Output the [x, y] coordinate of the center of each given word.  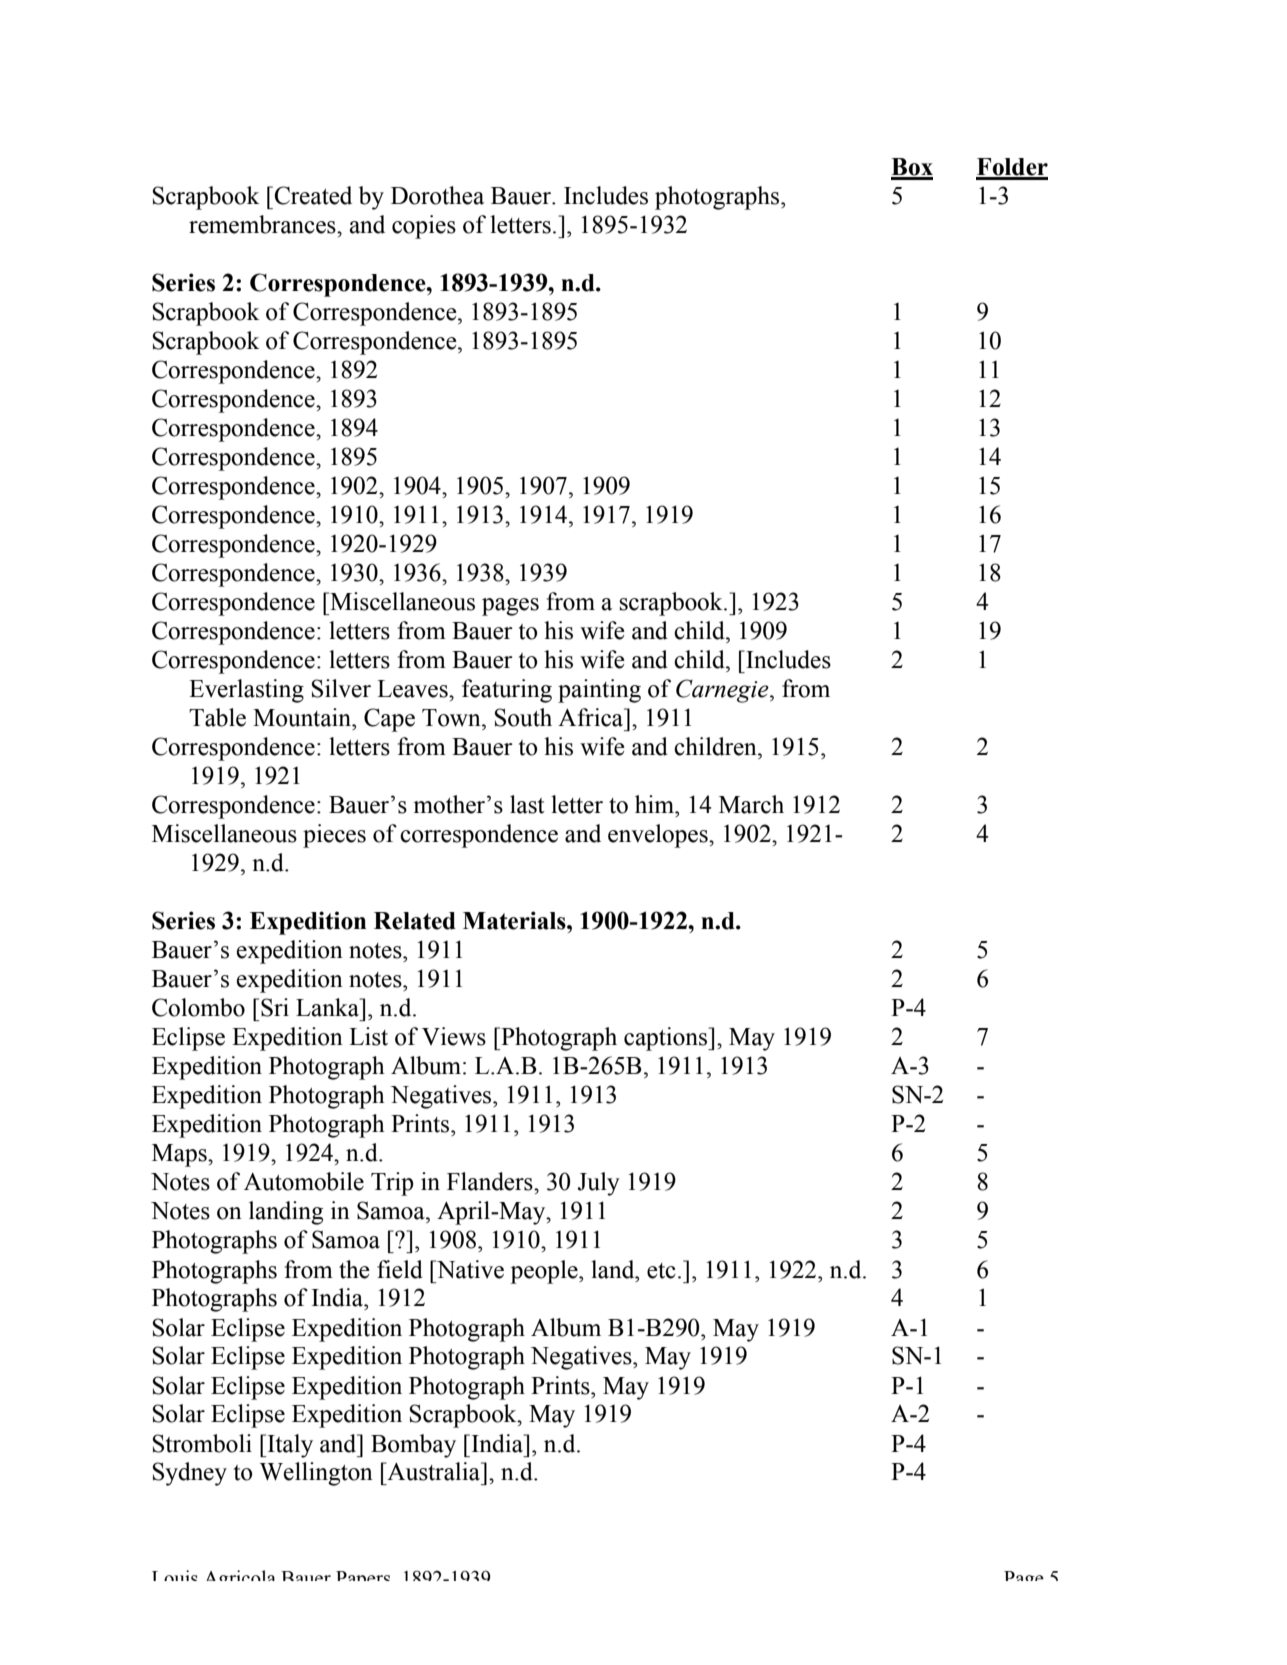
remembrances [263, 224]
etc [661, 1271]
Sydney [190, 1474]
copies [424, 227]
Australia [434, 1471]
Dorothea [437, 195]
